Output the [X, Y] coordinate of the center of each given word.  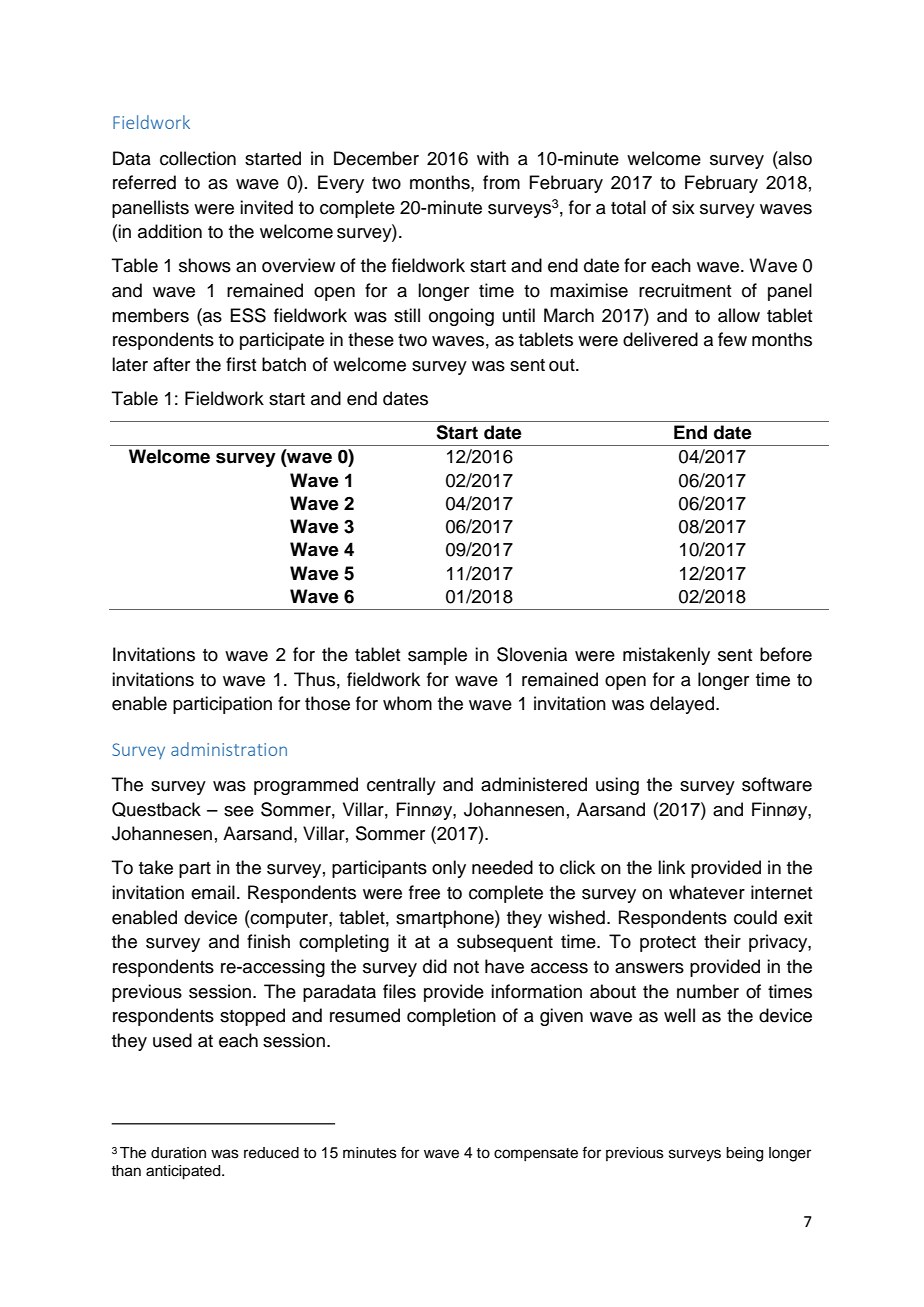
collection [198, 158]
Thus [314, 679]
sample [437, 656]
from [501, 182]
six [683, 207]
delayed [682, 705]
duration [178, 1153]
